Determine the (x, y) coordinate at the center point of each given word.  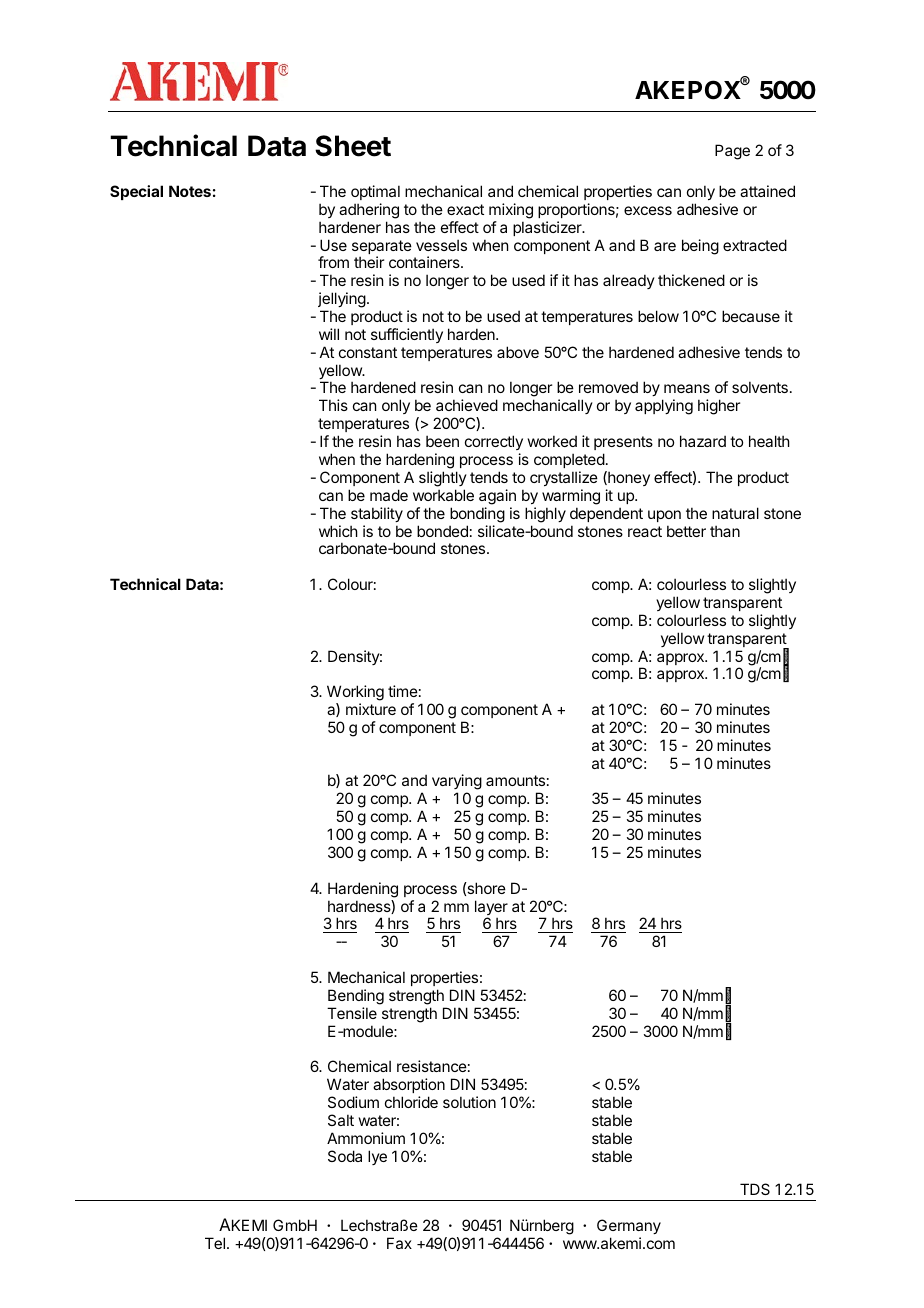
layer (491, 909)
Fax (399, 1243)
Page (732, 152)
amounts (515, 780)
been (442, 441)
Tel (215, 1243)
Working (355, 694)
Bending (356, 997)
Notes (190, 191)
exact (465, 209)
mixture (371, 709)
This (333, 405)
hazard (703, 441)
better (686, 531)
